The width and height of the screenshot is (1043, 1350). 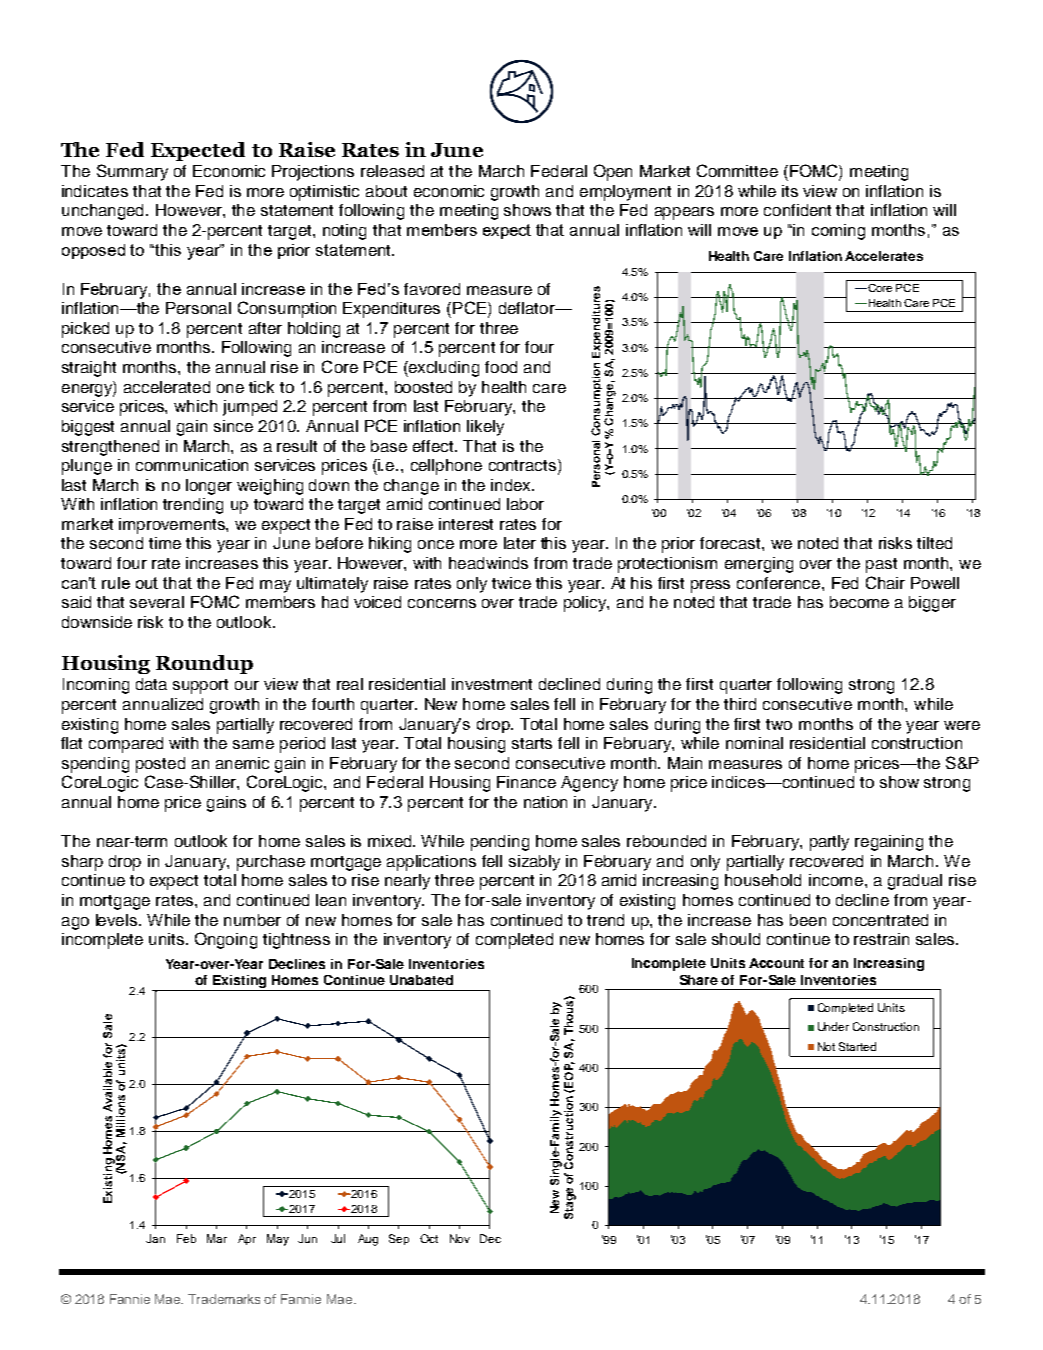 What do you see at coordinates (226, 940) in the screenshot?
I see `Ongoing` at bounding box center [226, 940].
